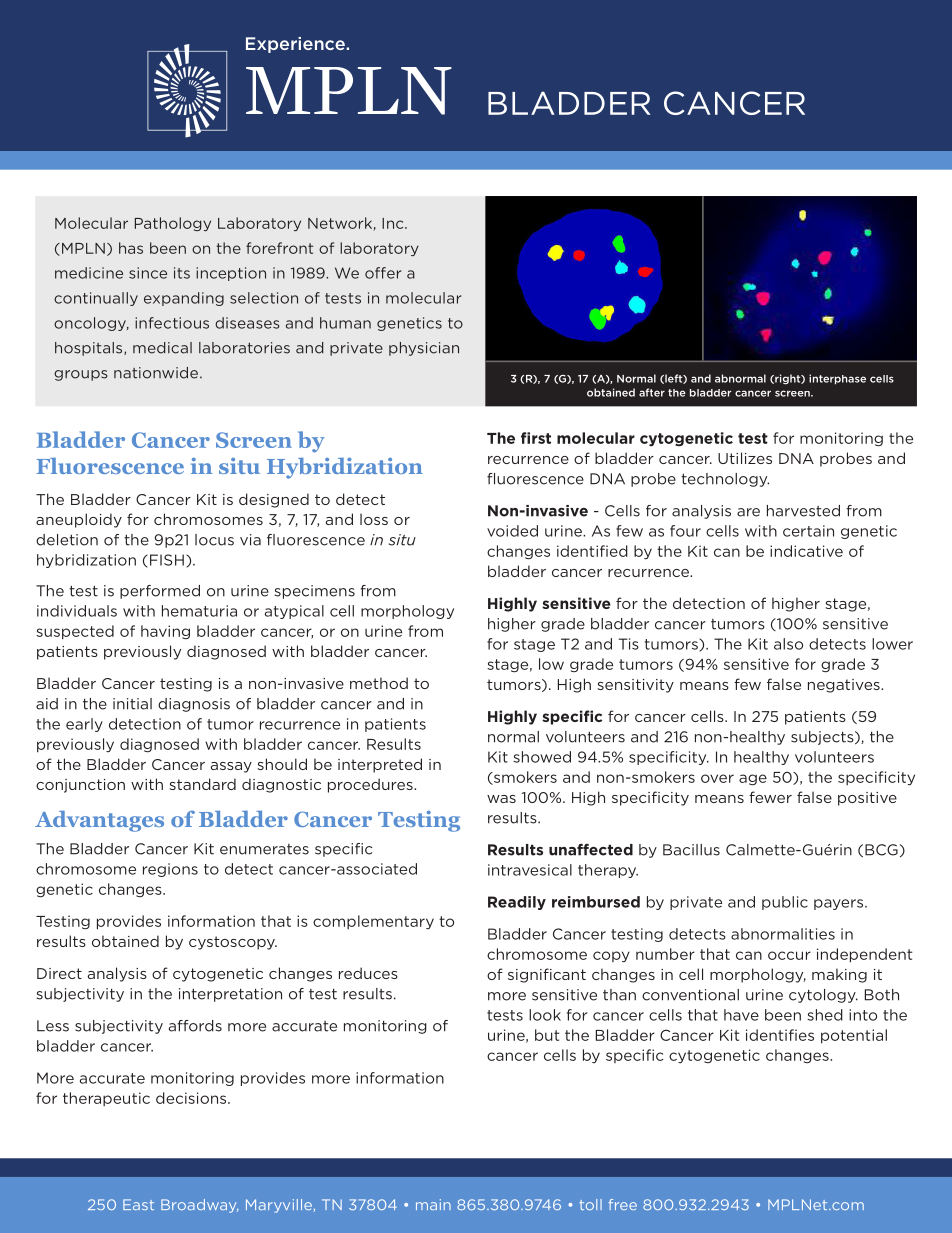  What do you see at coordinates (433, 1204) in the image?
I see `main` at bounding box center [433, 1204].
